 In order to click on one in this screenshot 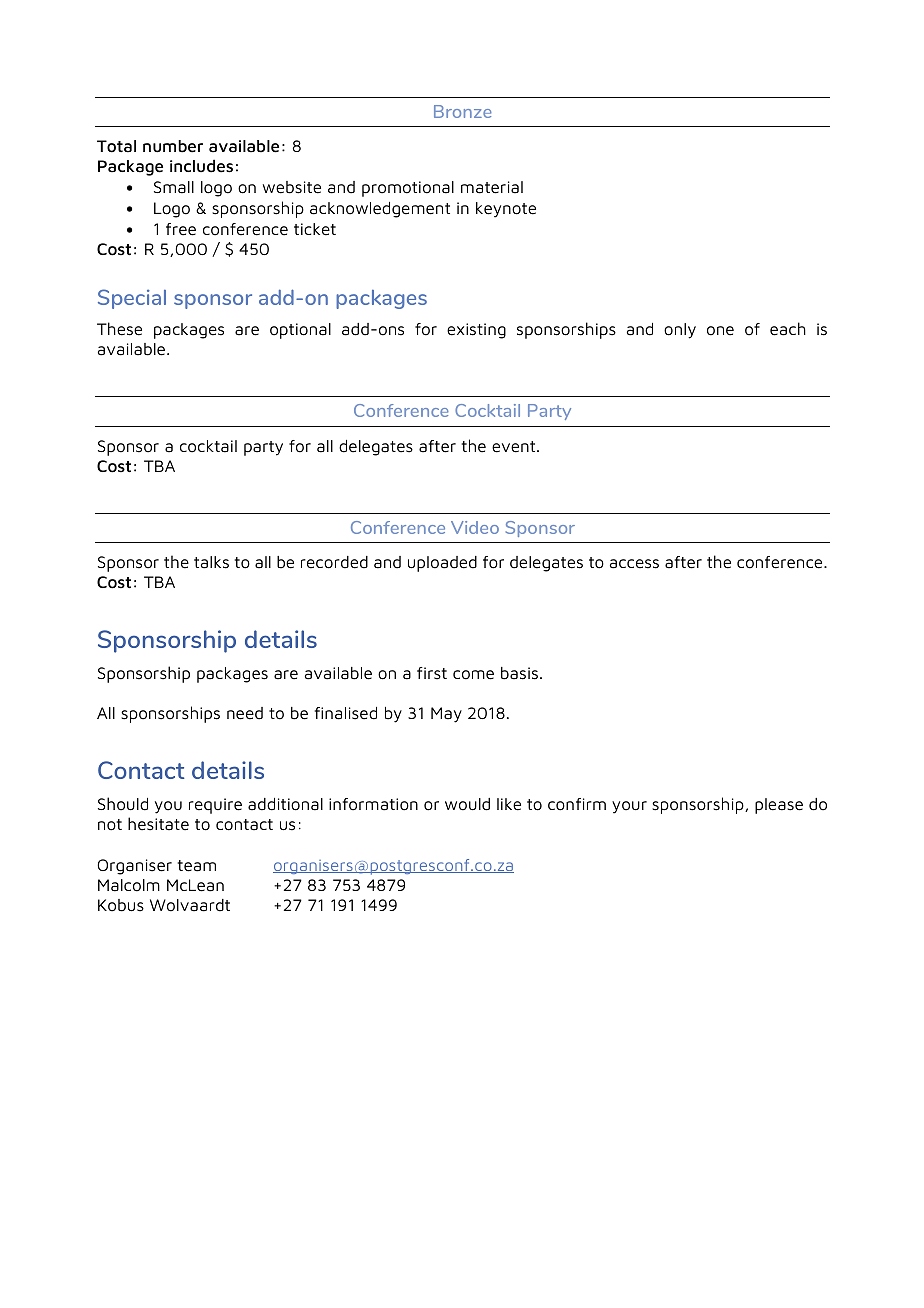, I will do `click(720, 331)`.
